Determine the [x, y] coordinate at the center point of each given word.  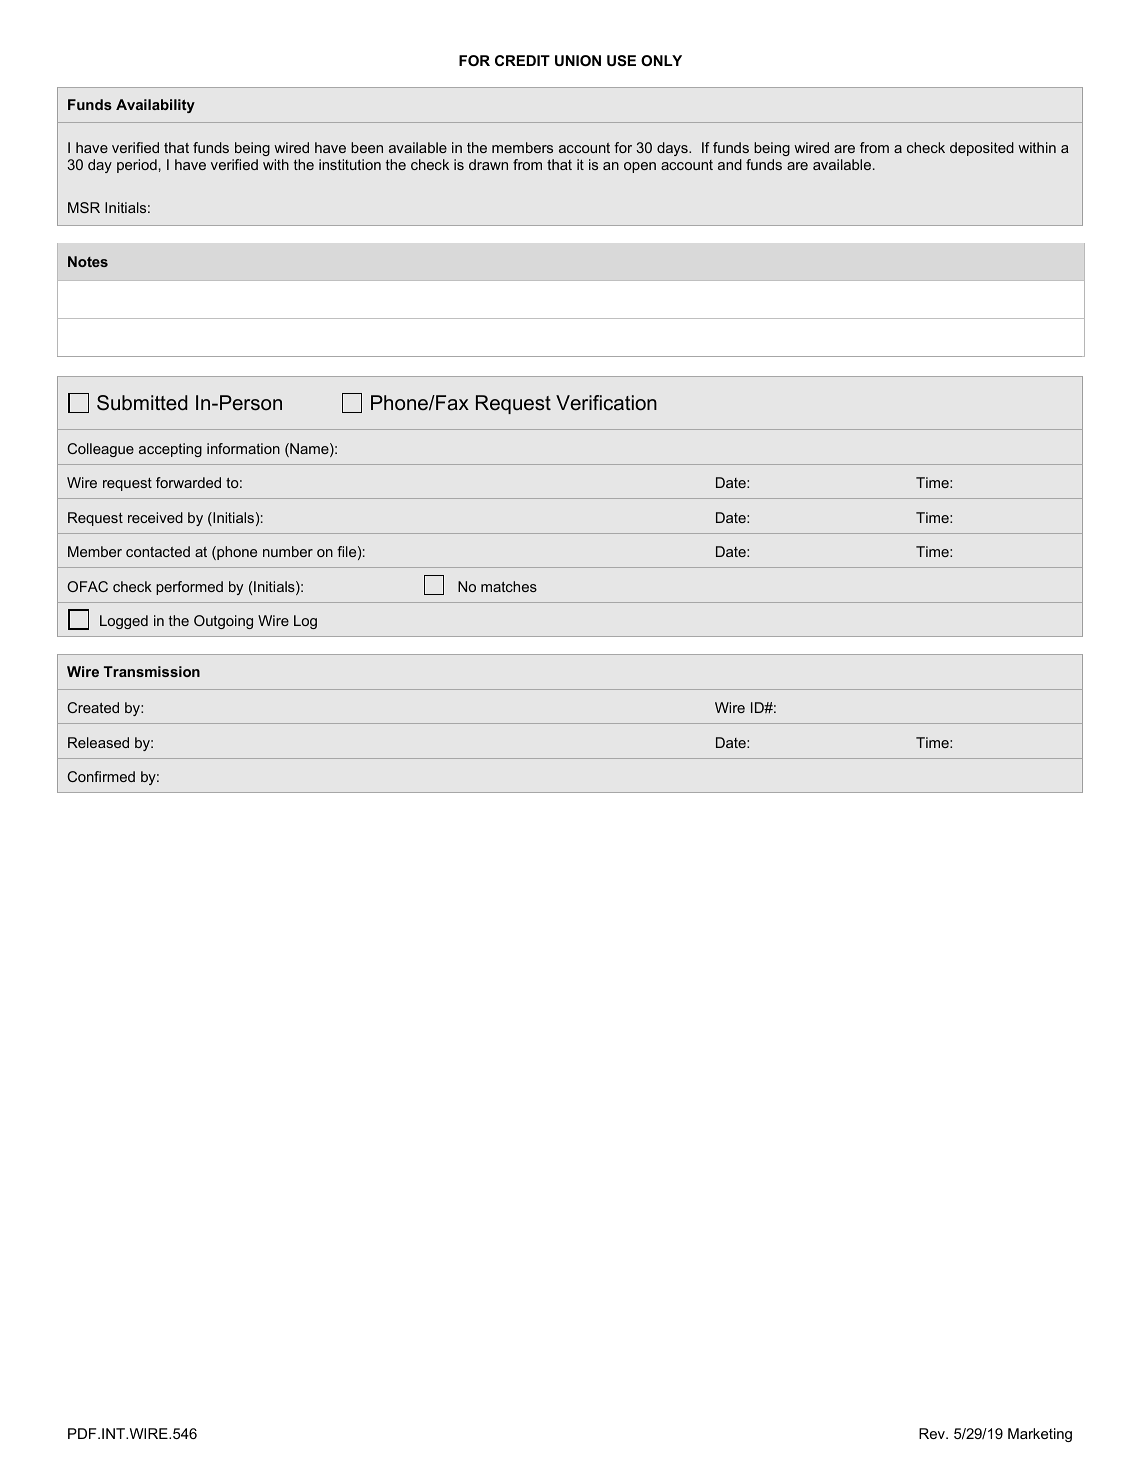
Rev [933, 1433]
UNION [578, 60]
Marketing [1040, 1435]
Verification [606, 403]
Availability [155, 106]
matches [509, 586]
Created [93, 707]
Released [98, 742]
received [155, 517]
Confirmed [101, 776]
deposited [982, 149]
